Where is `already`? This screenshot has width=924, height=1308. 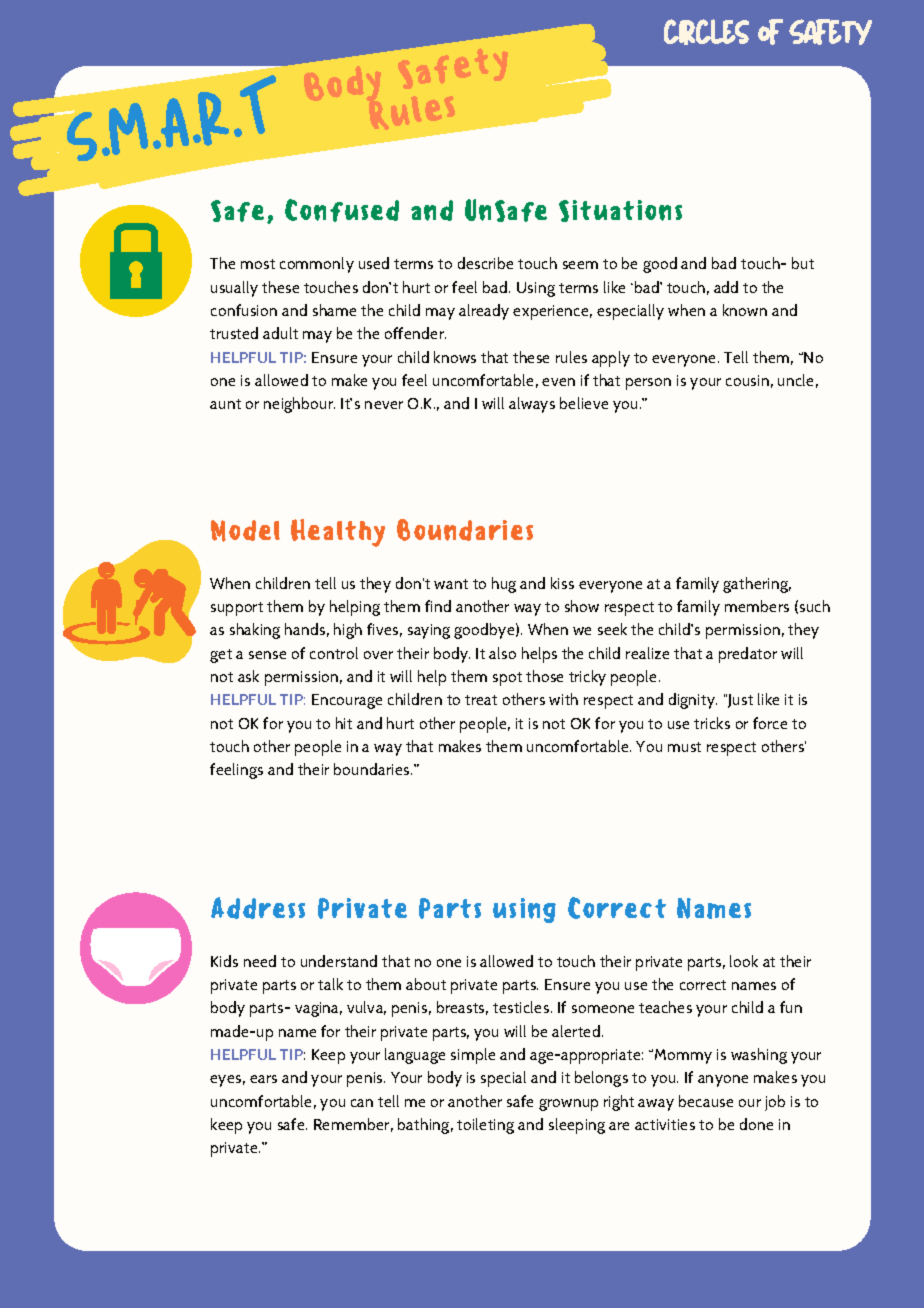
already is located at coordinates (484, 312).
